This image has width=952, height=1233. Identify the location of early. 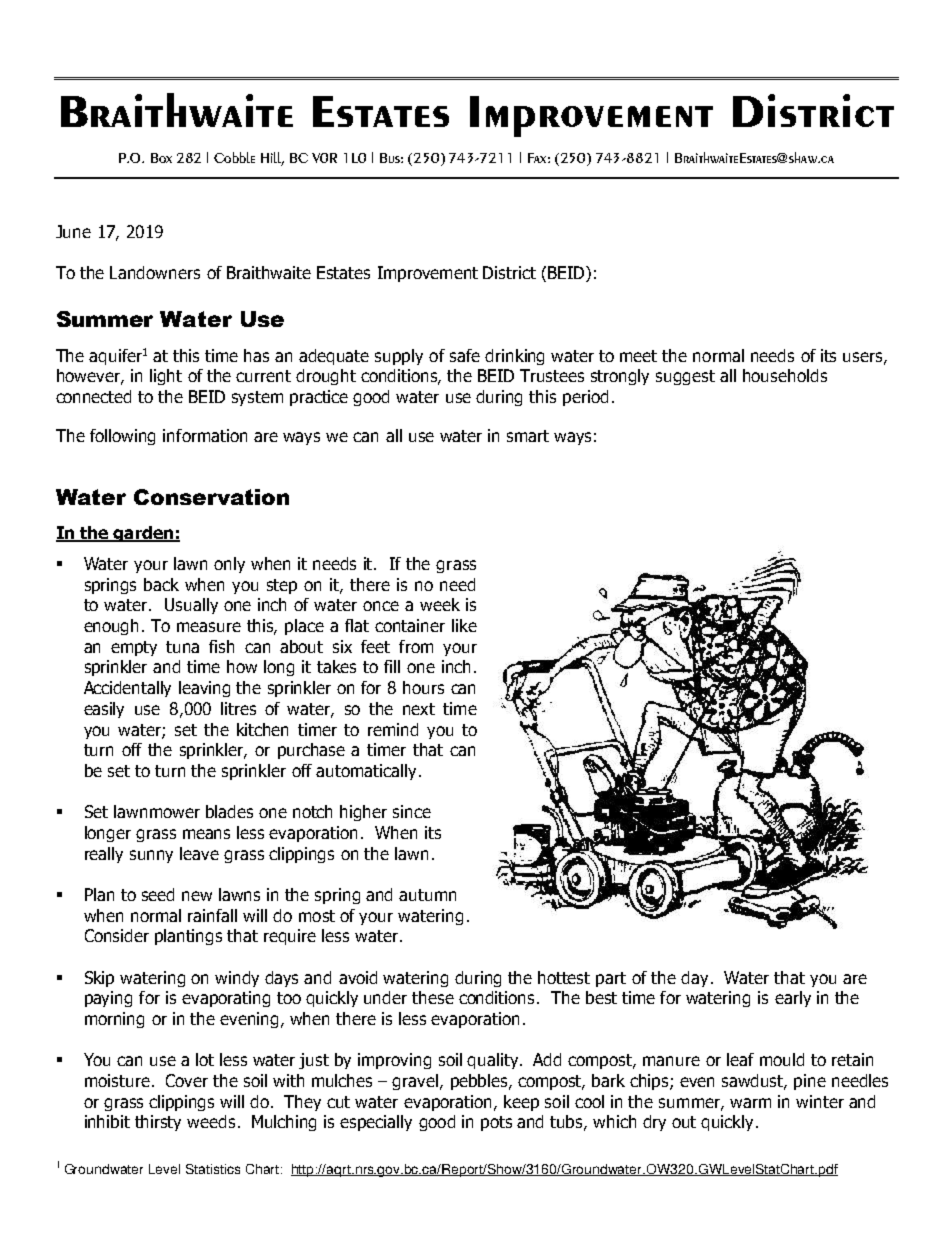
(793, 999).
